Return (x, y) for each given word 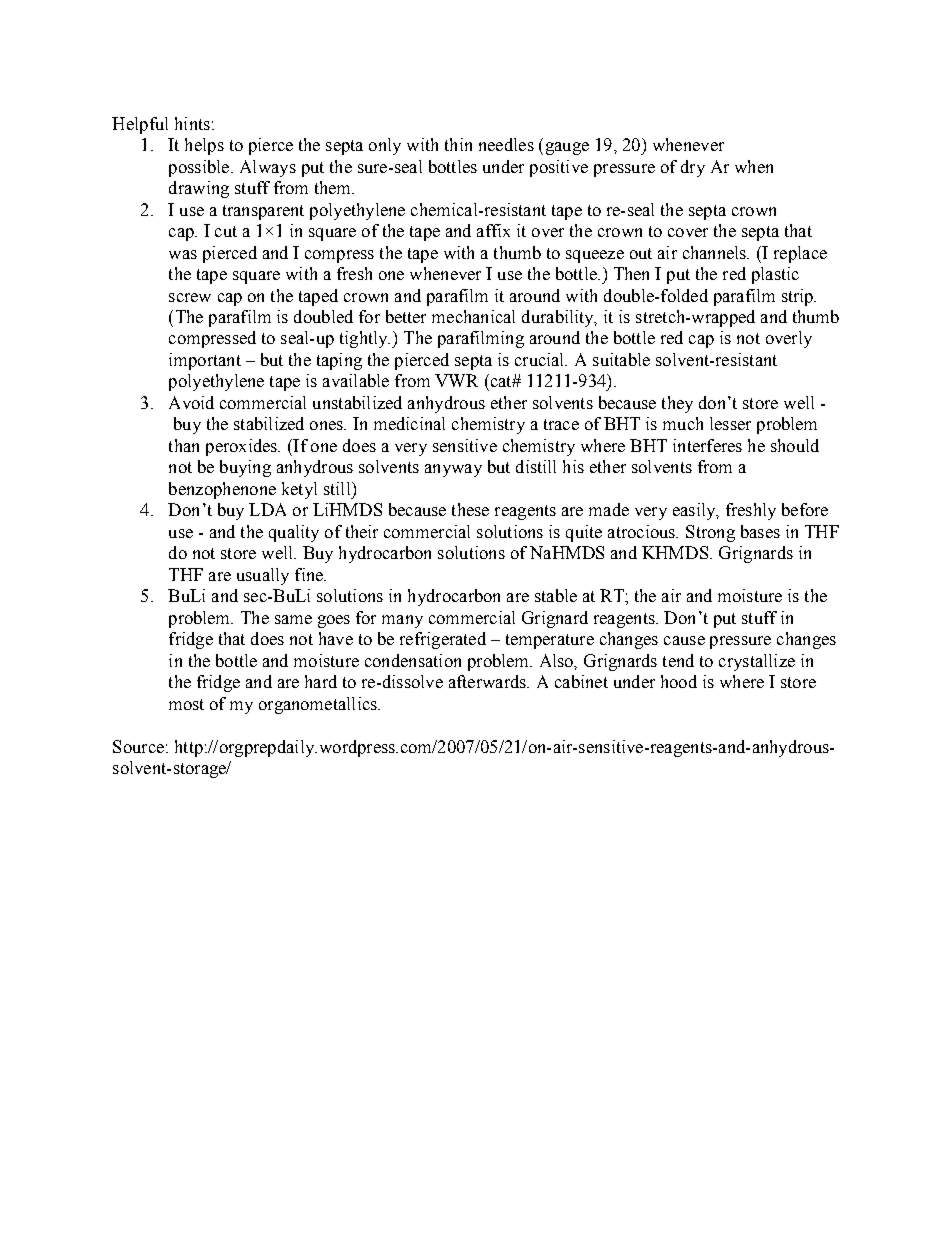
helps (204, 146)
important (205, 361)
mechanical (473, 316)
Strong (710, 533)
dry (693, 168)
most (186, 704)
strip (799, 297)
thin (458, 144)
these (470, 509)
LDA (267, 509)
